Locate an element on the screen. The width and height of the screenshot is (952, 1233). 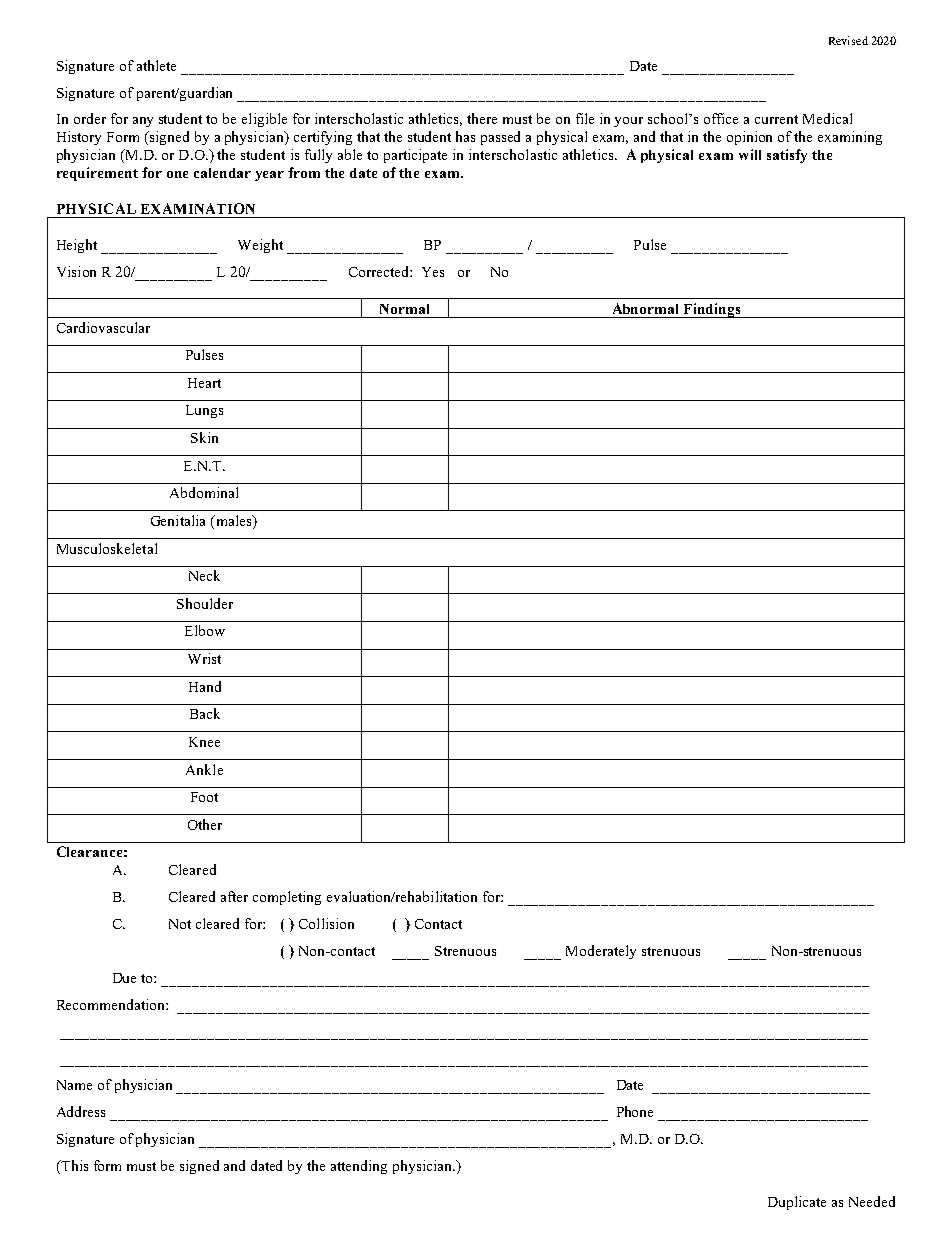
Knee is located at coordinates (204, 742).
